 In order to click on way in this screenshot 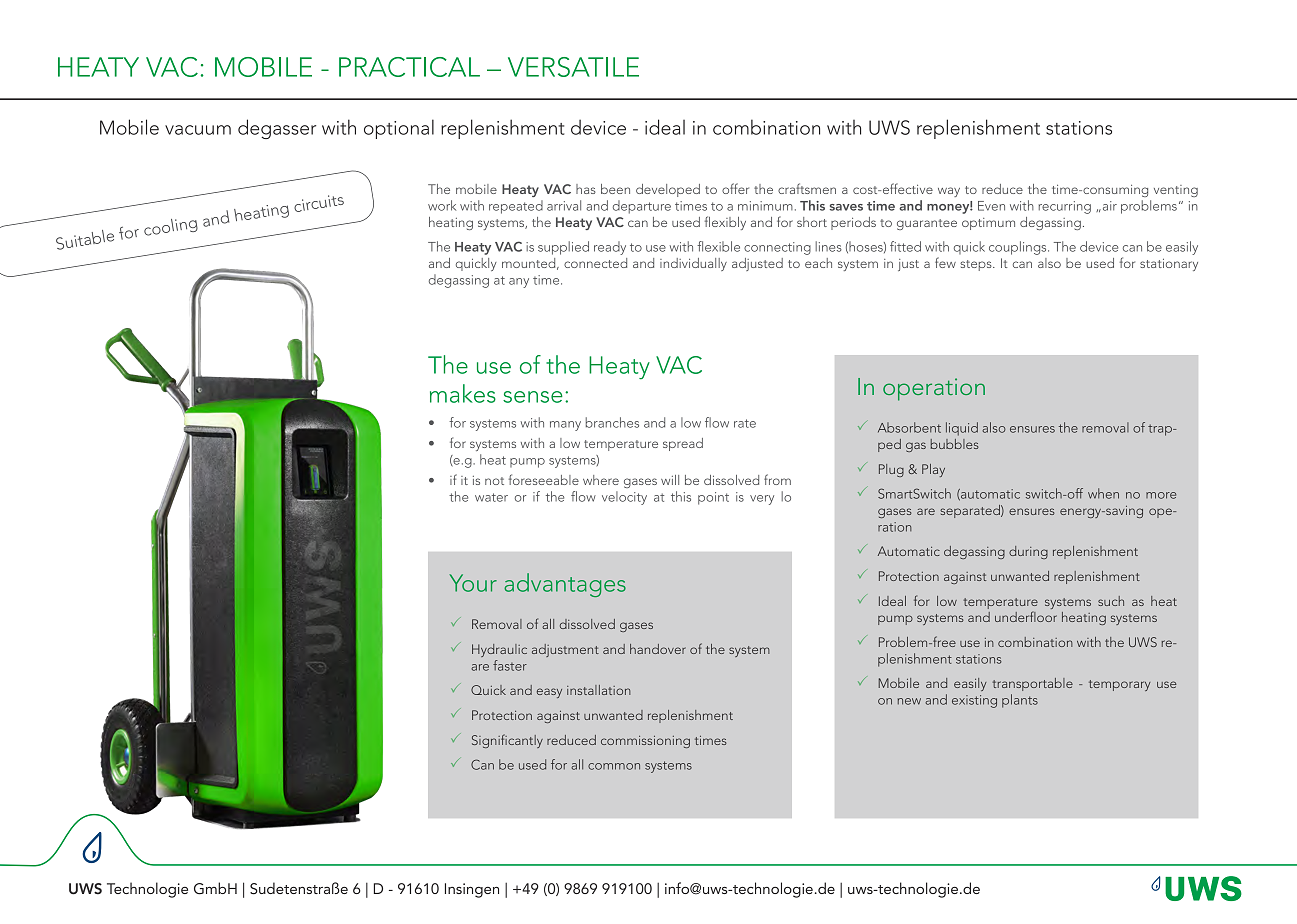, I will do `click(949, 192)`.
